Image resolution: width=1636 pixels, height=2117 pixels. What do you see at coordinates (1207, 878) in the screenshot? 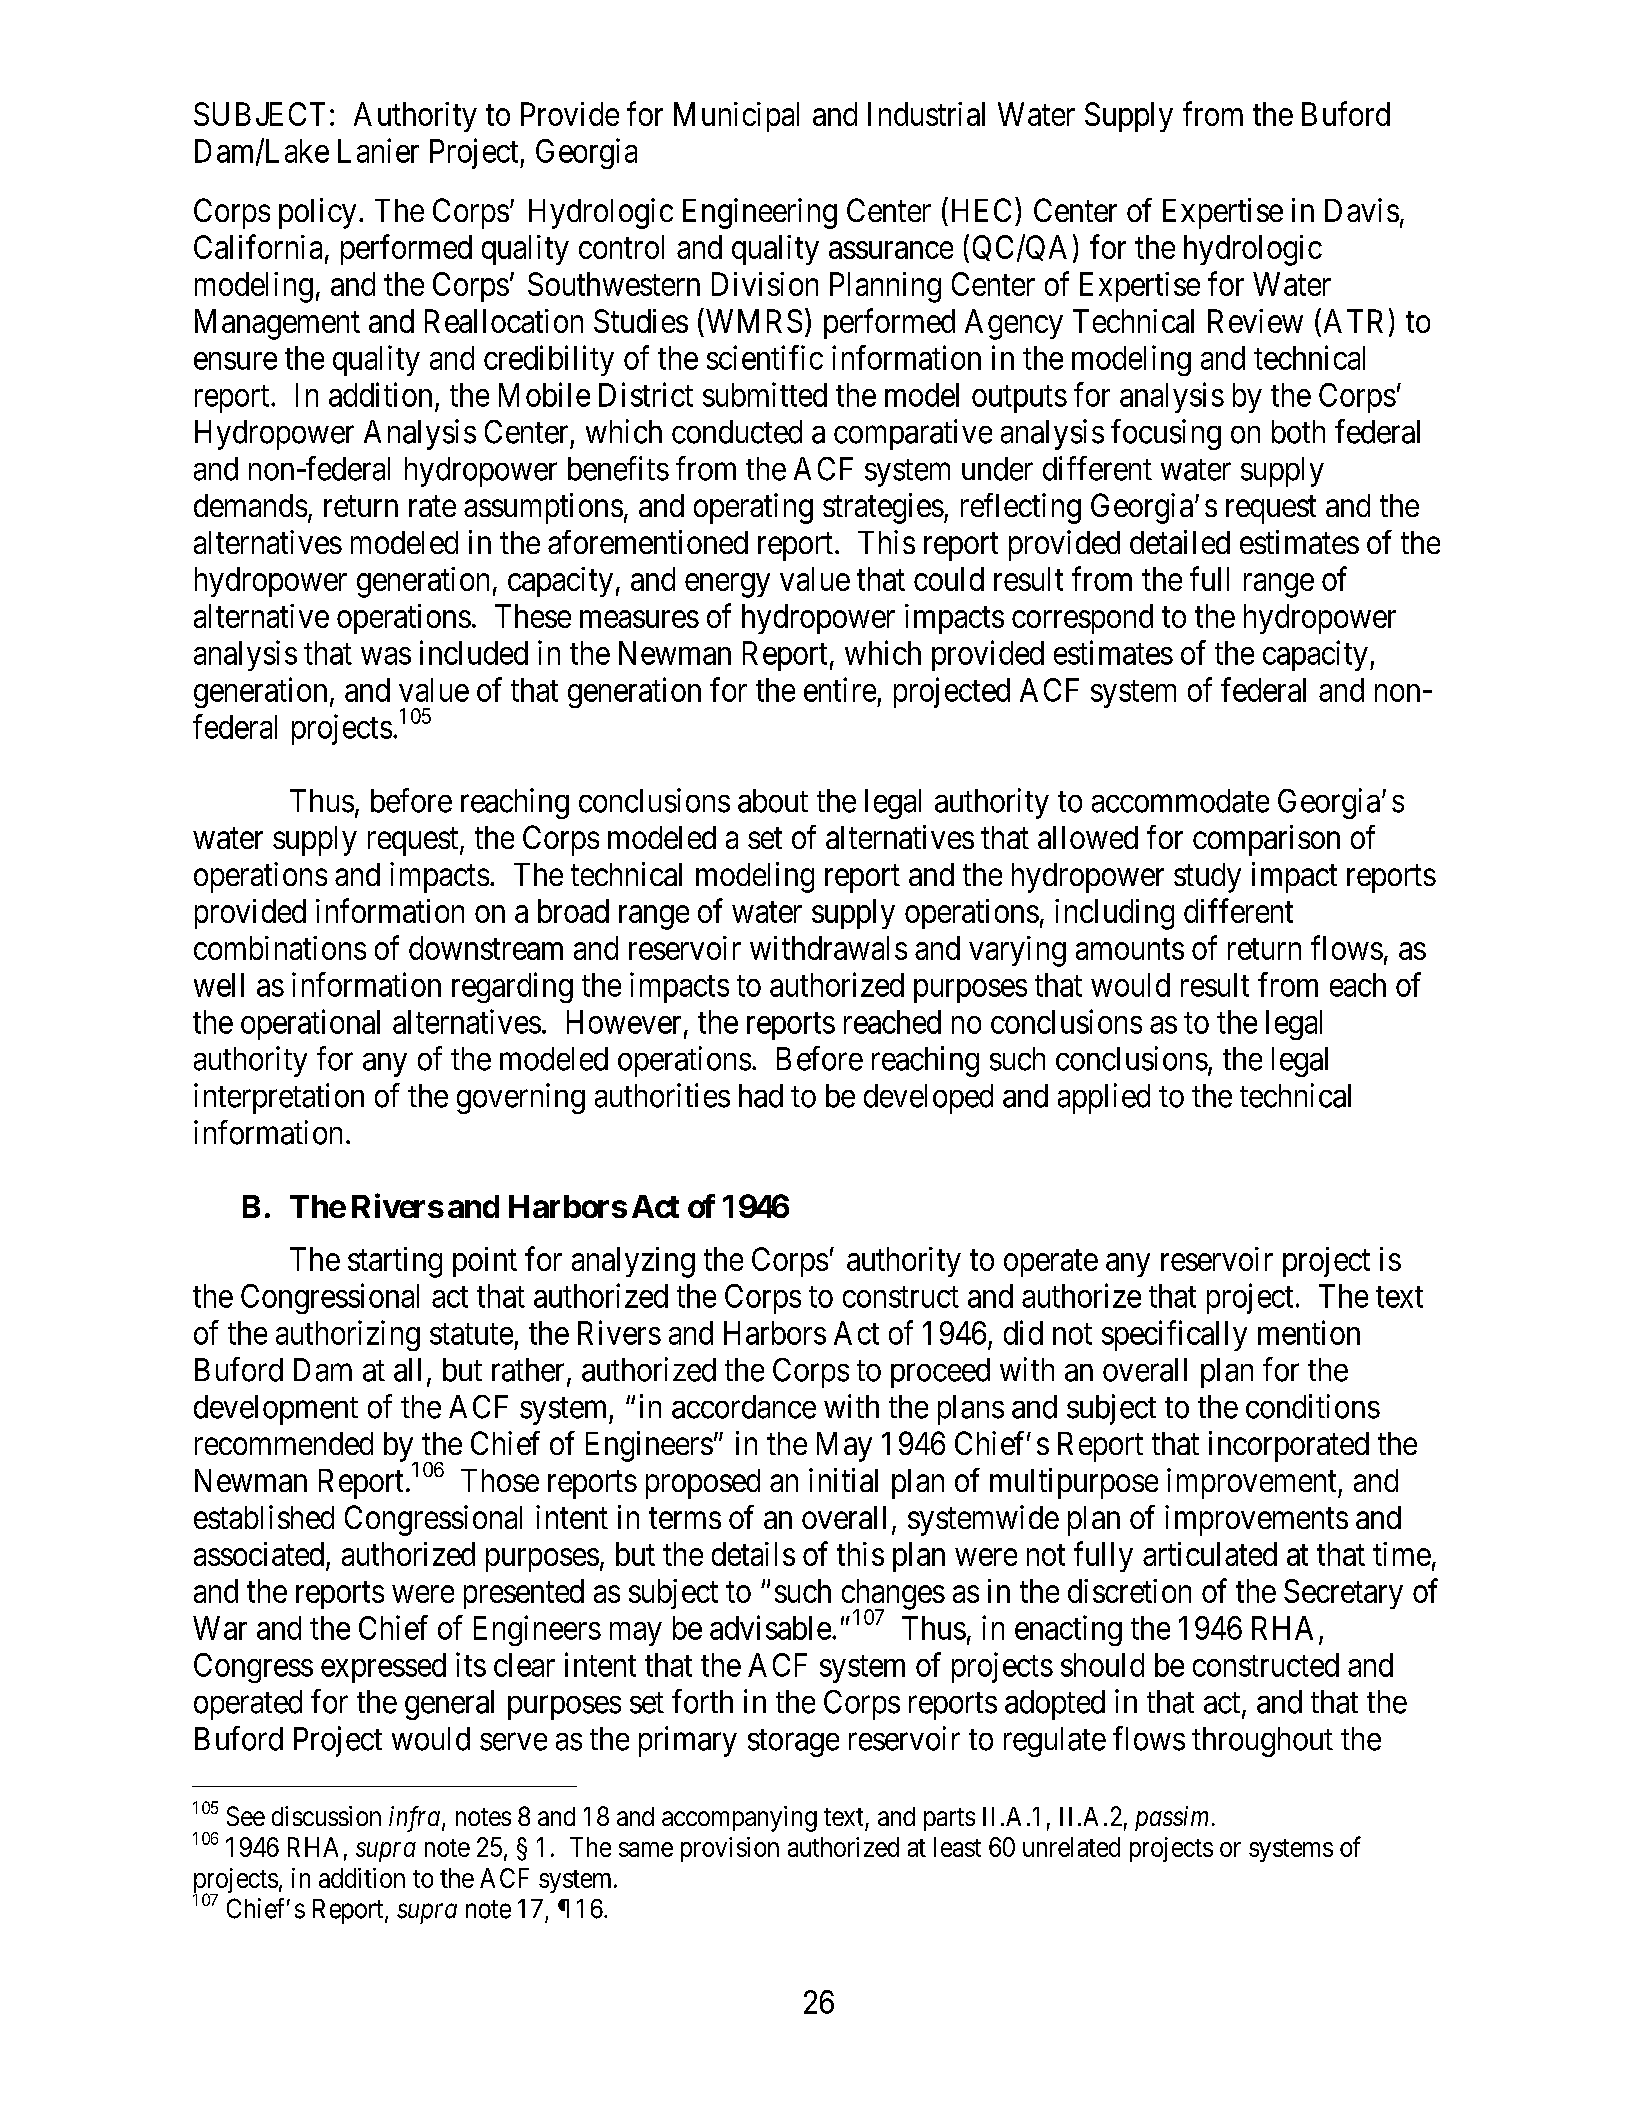
I see `study` at bounding box center [1207, 878].
